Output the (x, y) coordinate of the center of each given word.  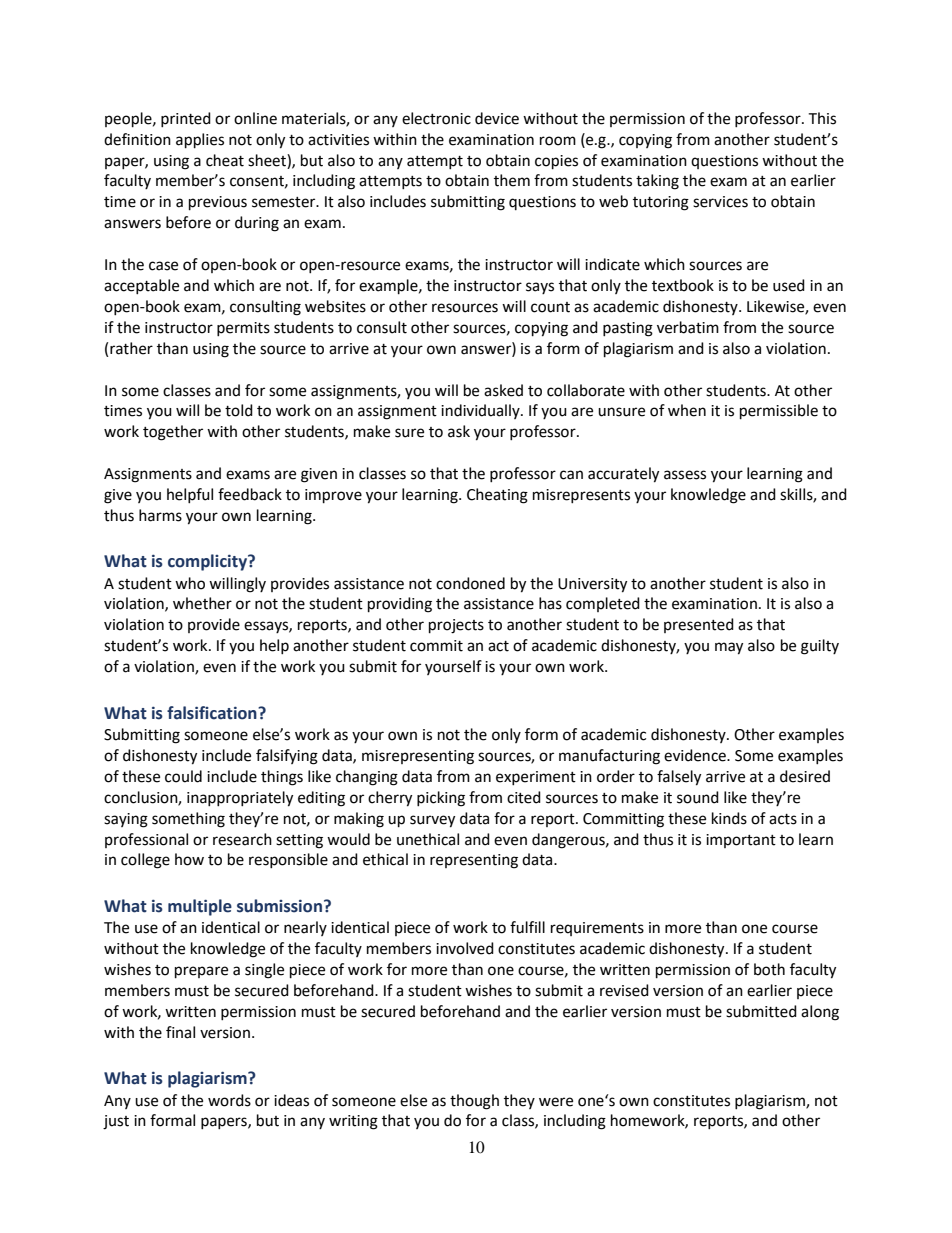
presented (699, 625)
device (497, 118)
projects (456, 626)
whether (202, 603)
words (229, 1100)
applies (200, 141)
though (474, 1102)
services (720, 202)
